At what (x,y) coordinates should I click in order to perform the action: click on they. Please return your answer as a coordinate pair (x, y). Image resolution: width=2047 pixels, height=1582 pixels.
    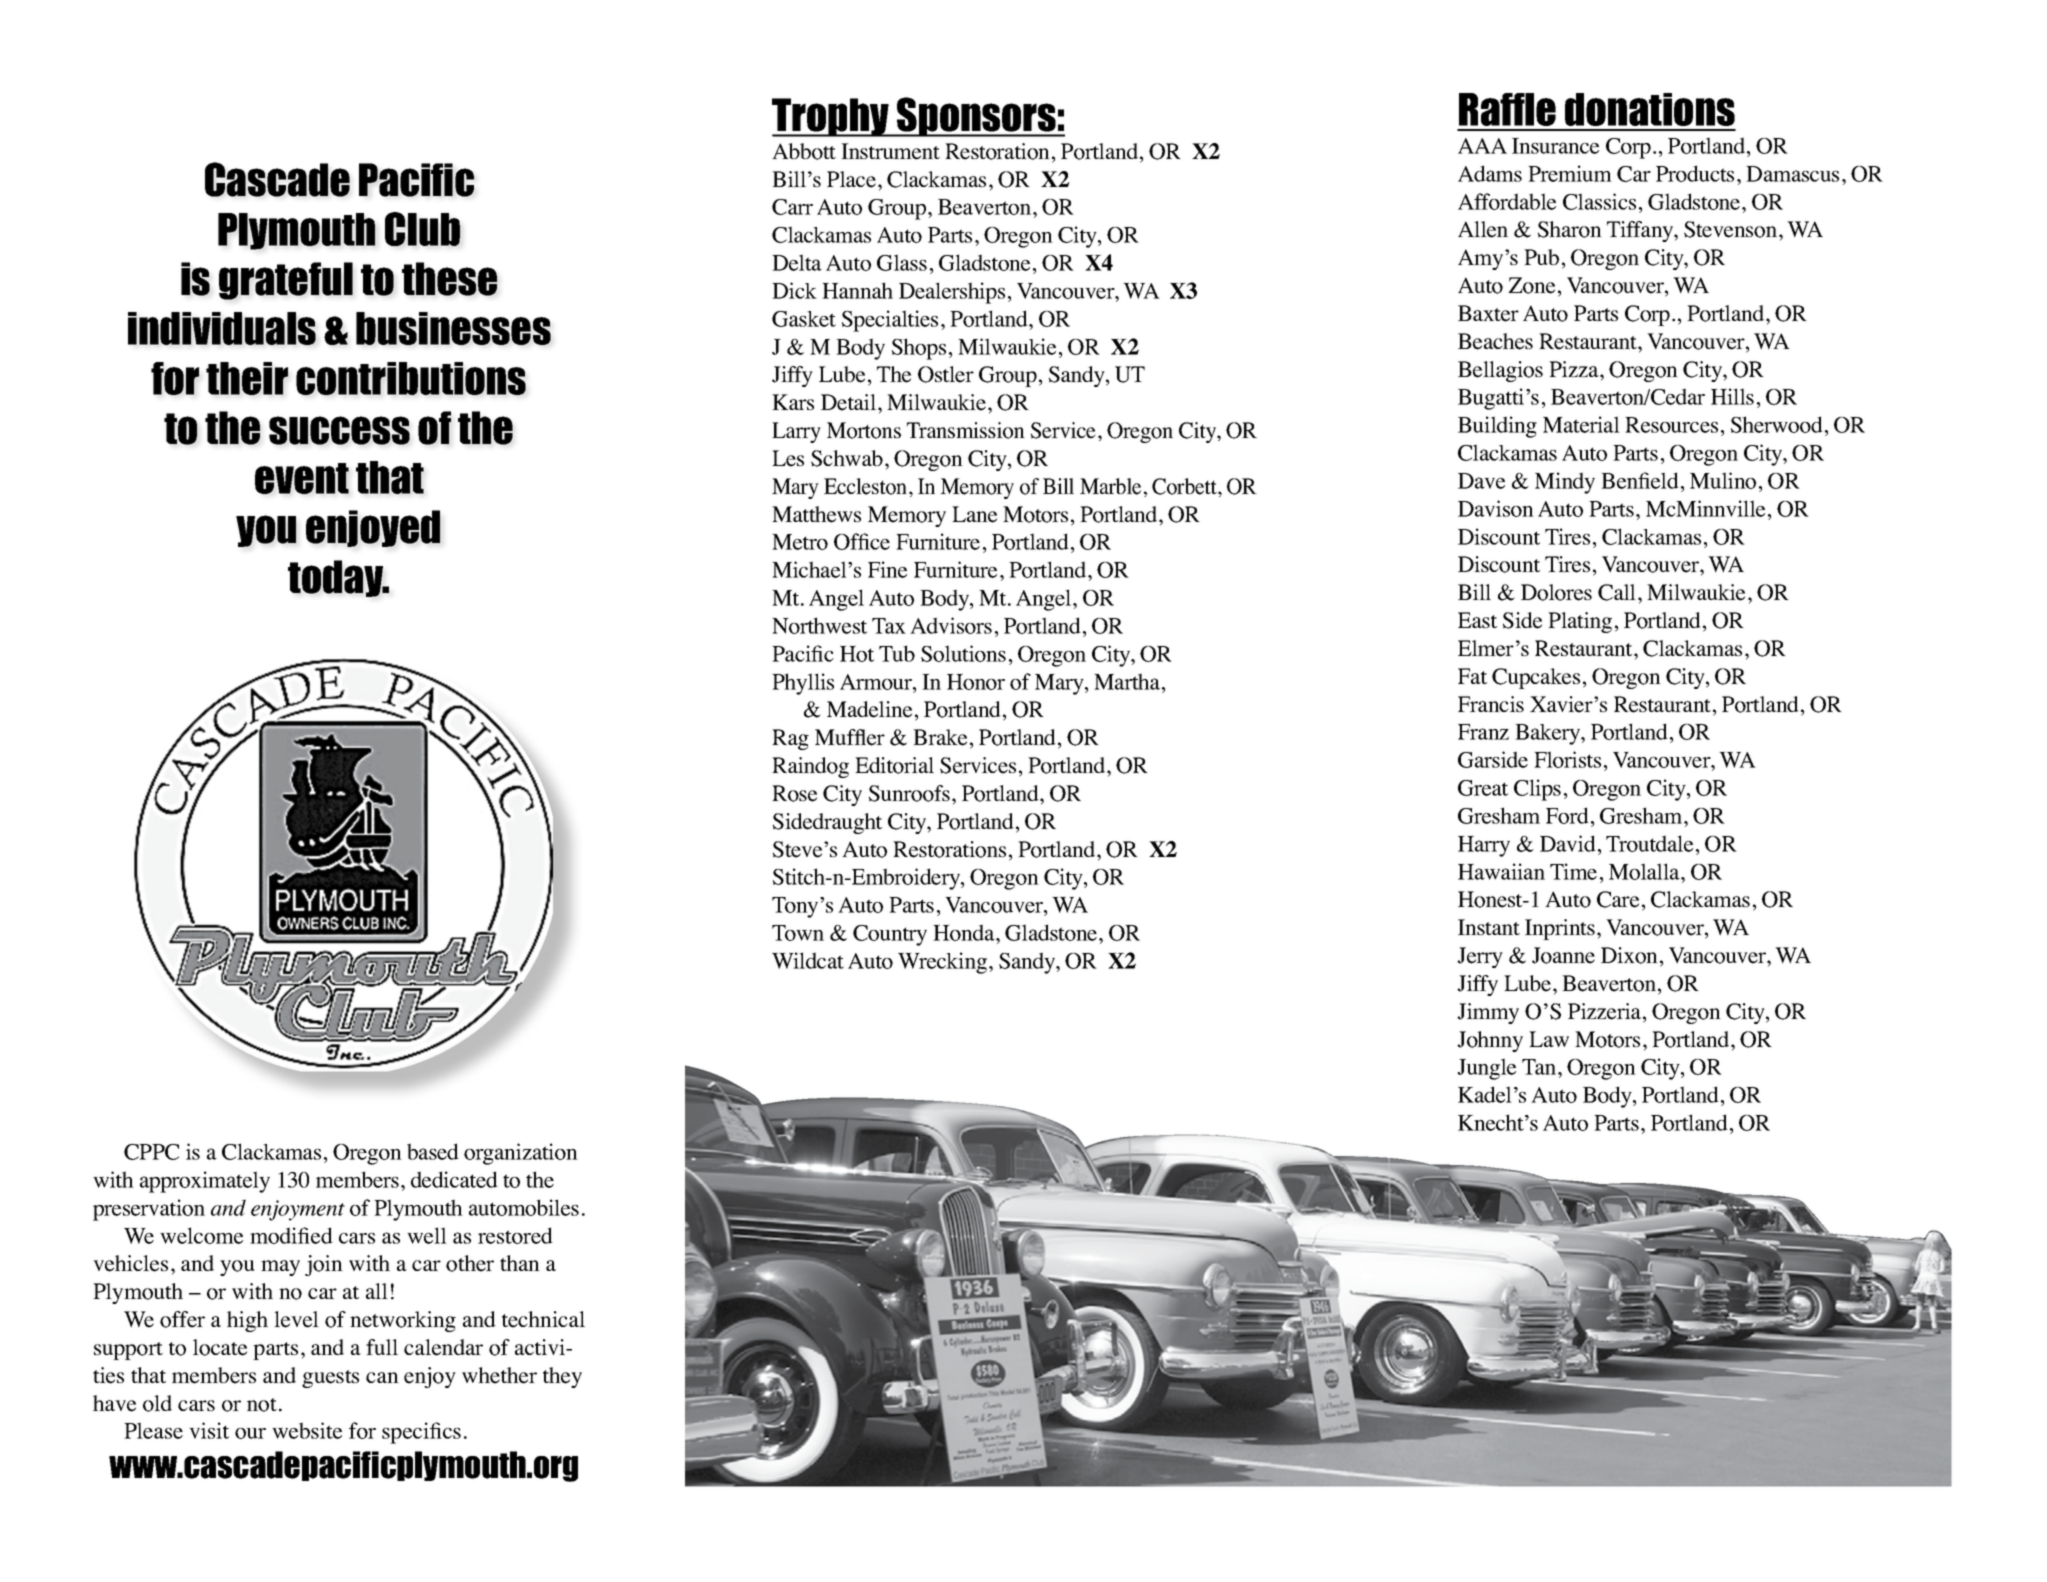
    Looking at the image, I should click on (562, 1377).
